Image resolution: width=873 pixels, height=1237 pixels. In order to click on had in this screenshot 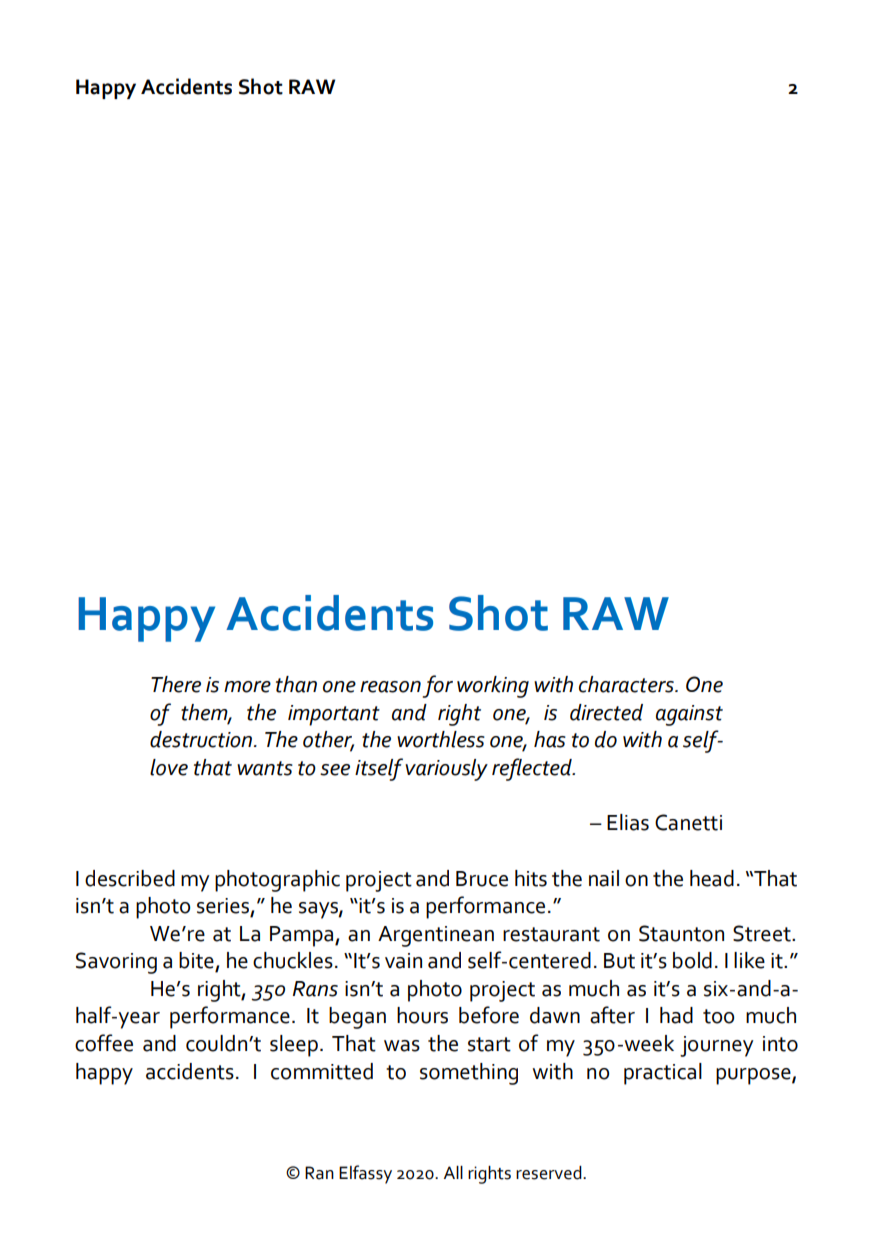, I will do `click(676, 1015)`.
